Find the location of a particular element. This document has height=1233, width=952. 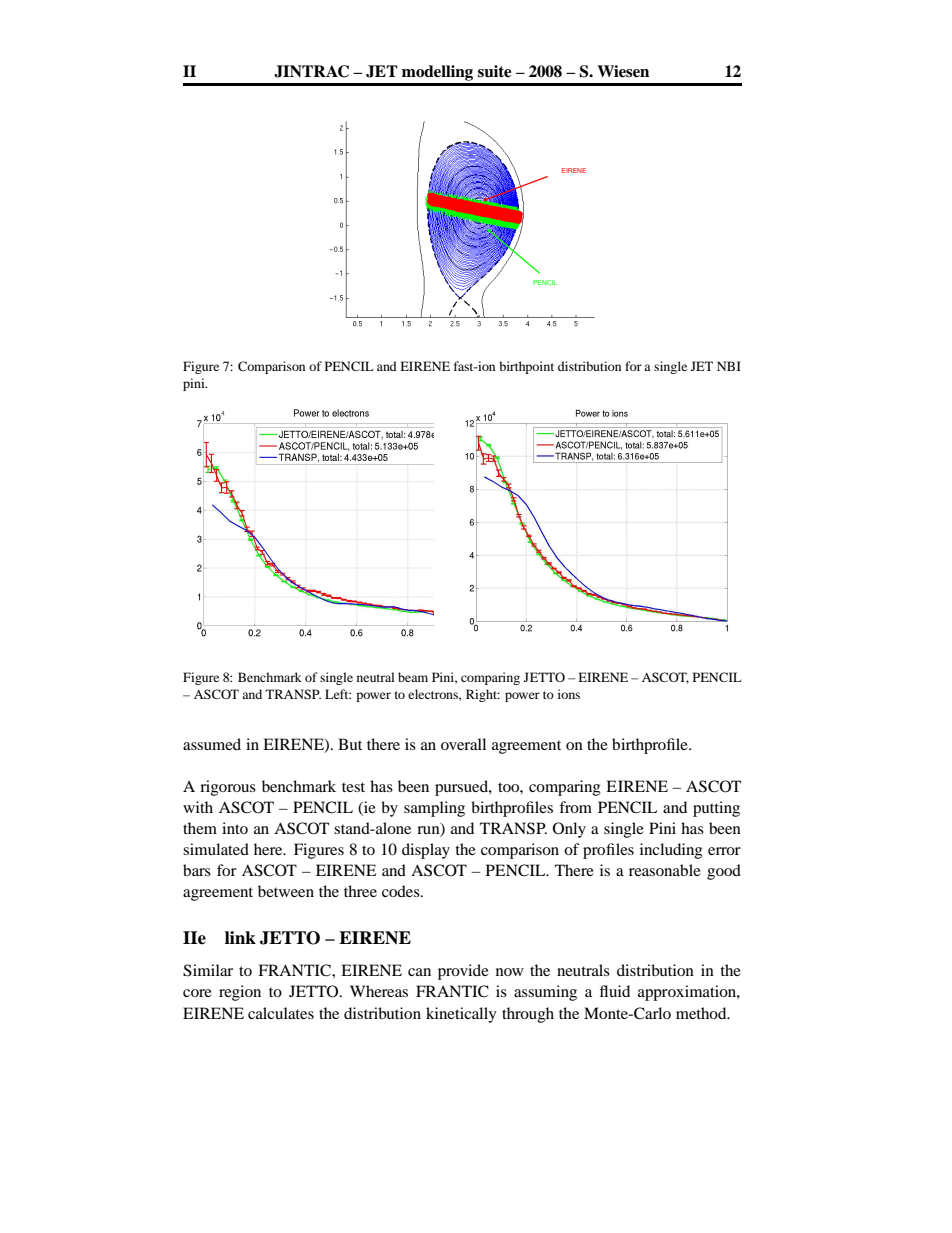

ions is located at coordinates (569, 694).
